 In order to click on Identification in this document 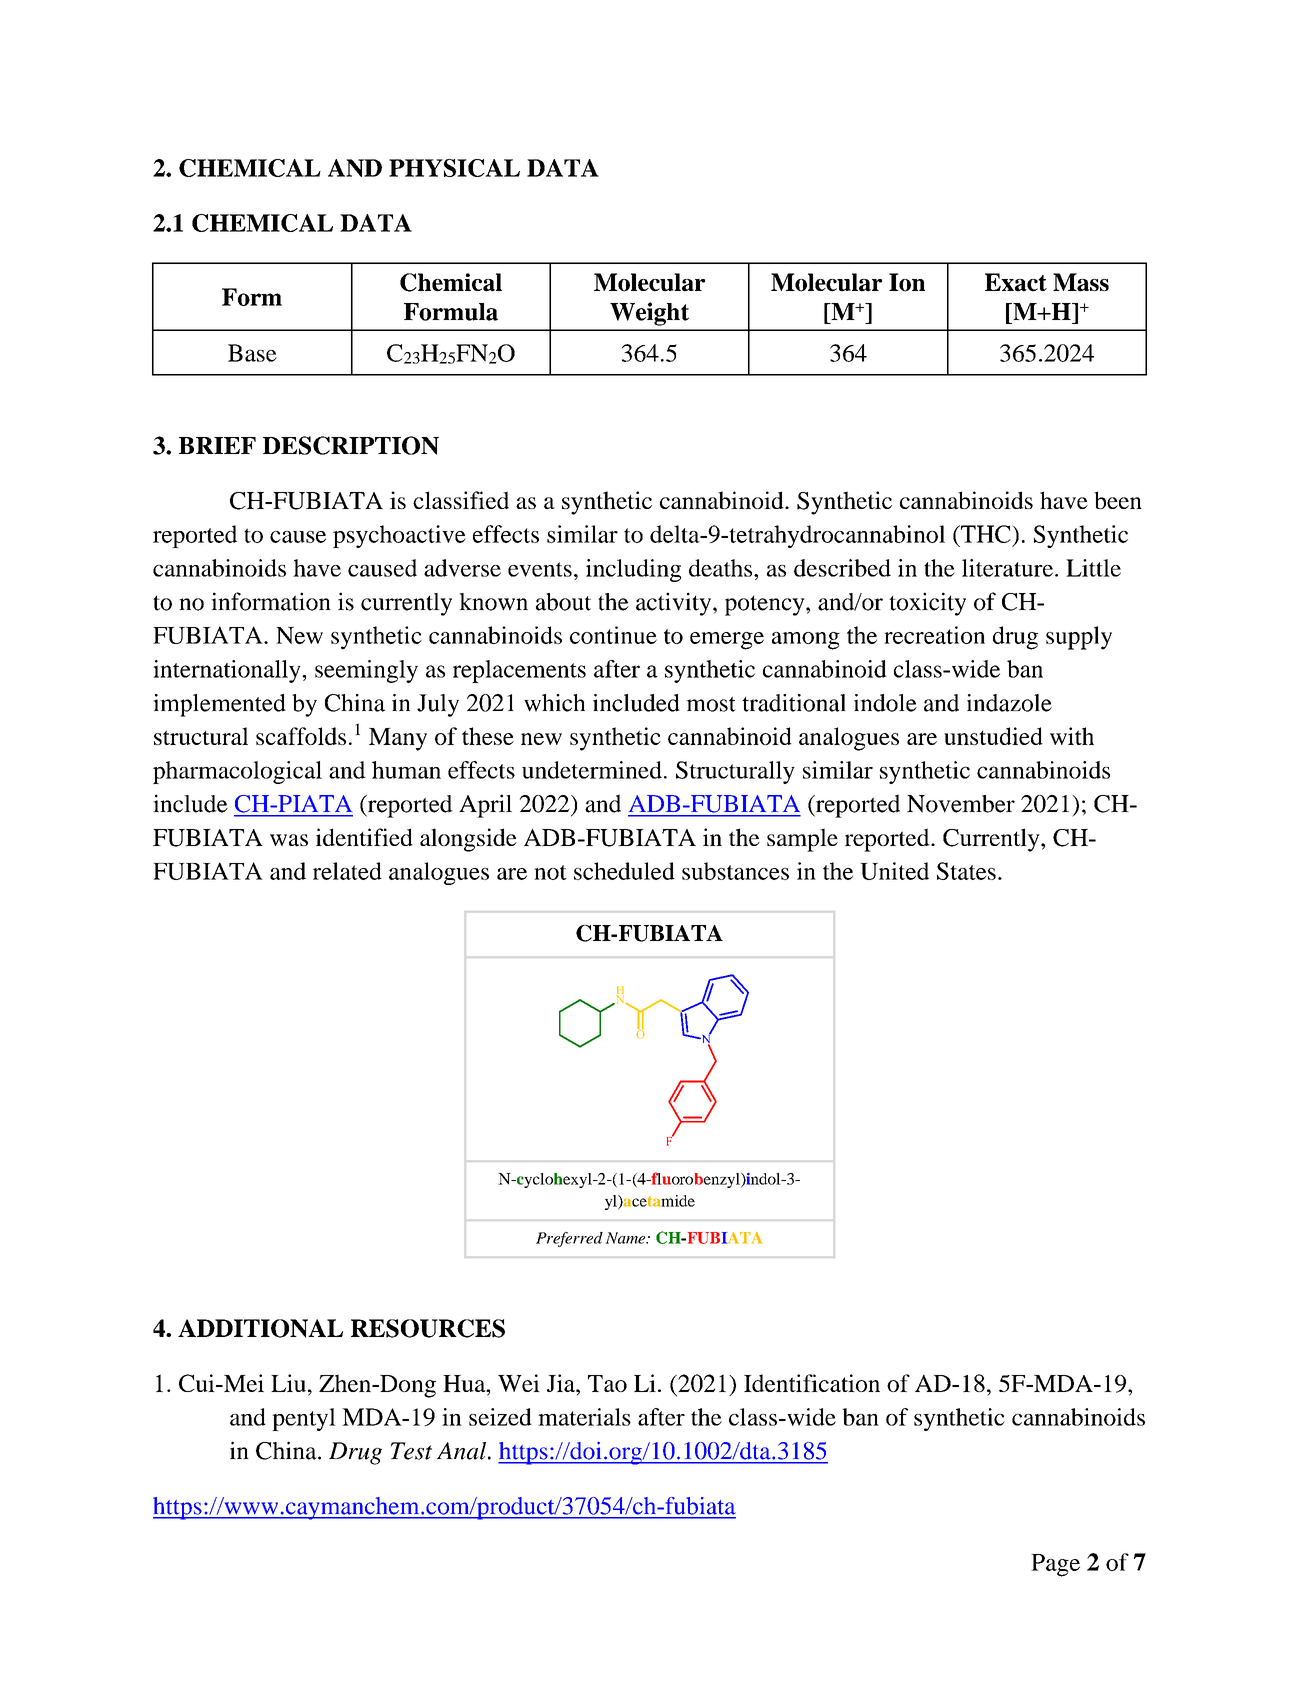, I will do `click(812, 1383)`.
